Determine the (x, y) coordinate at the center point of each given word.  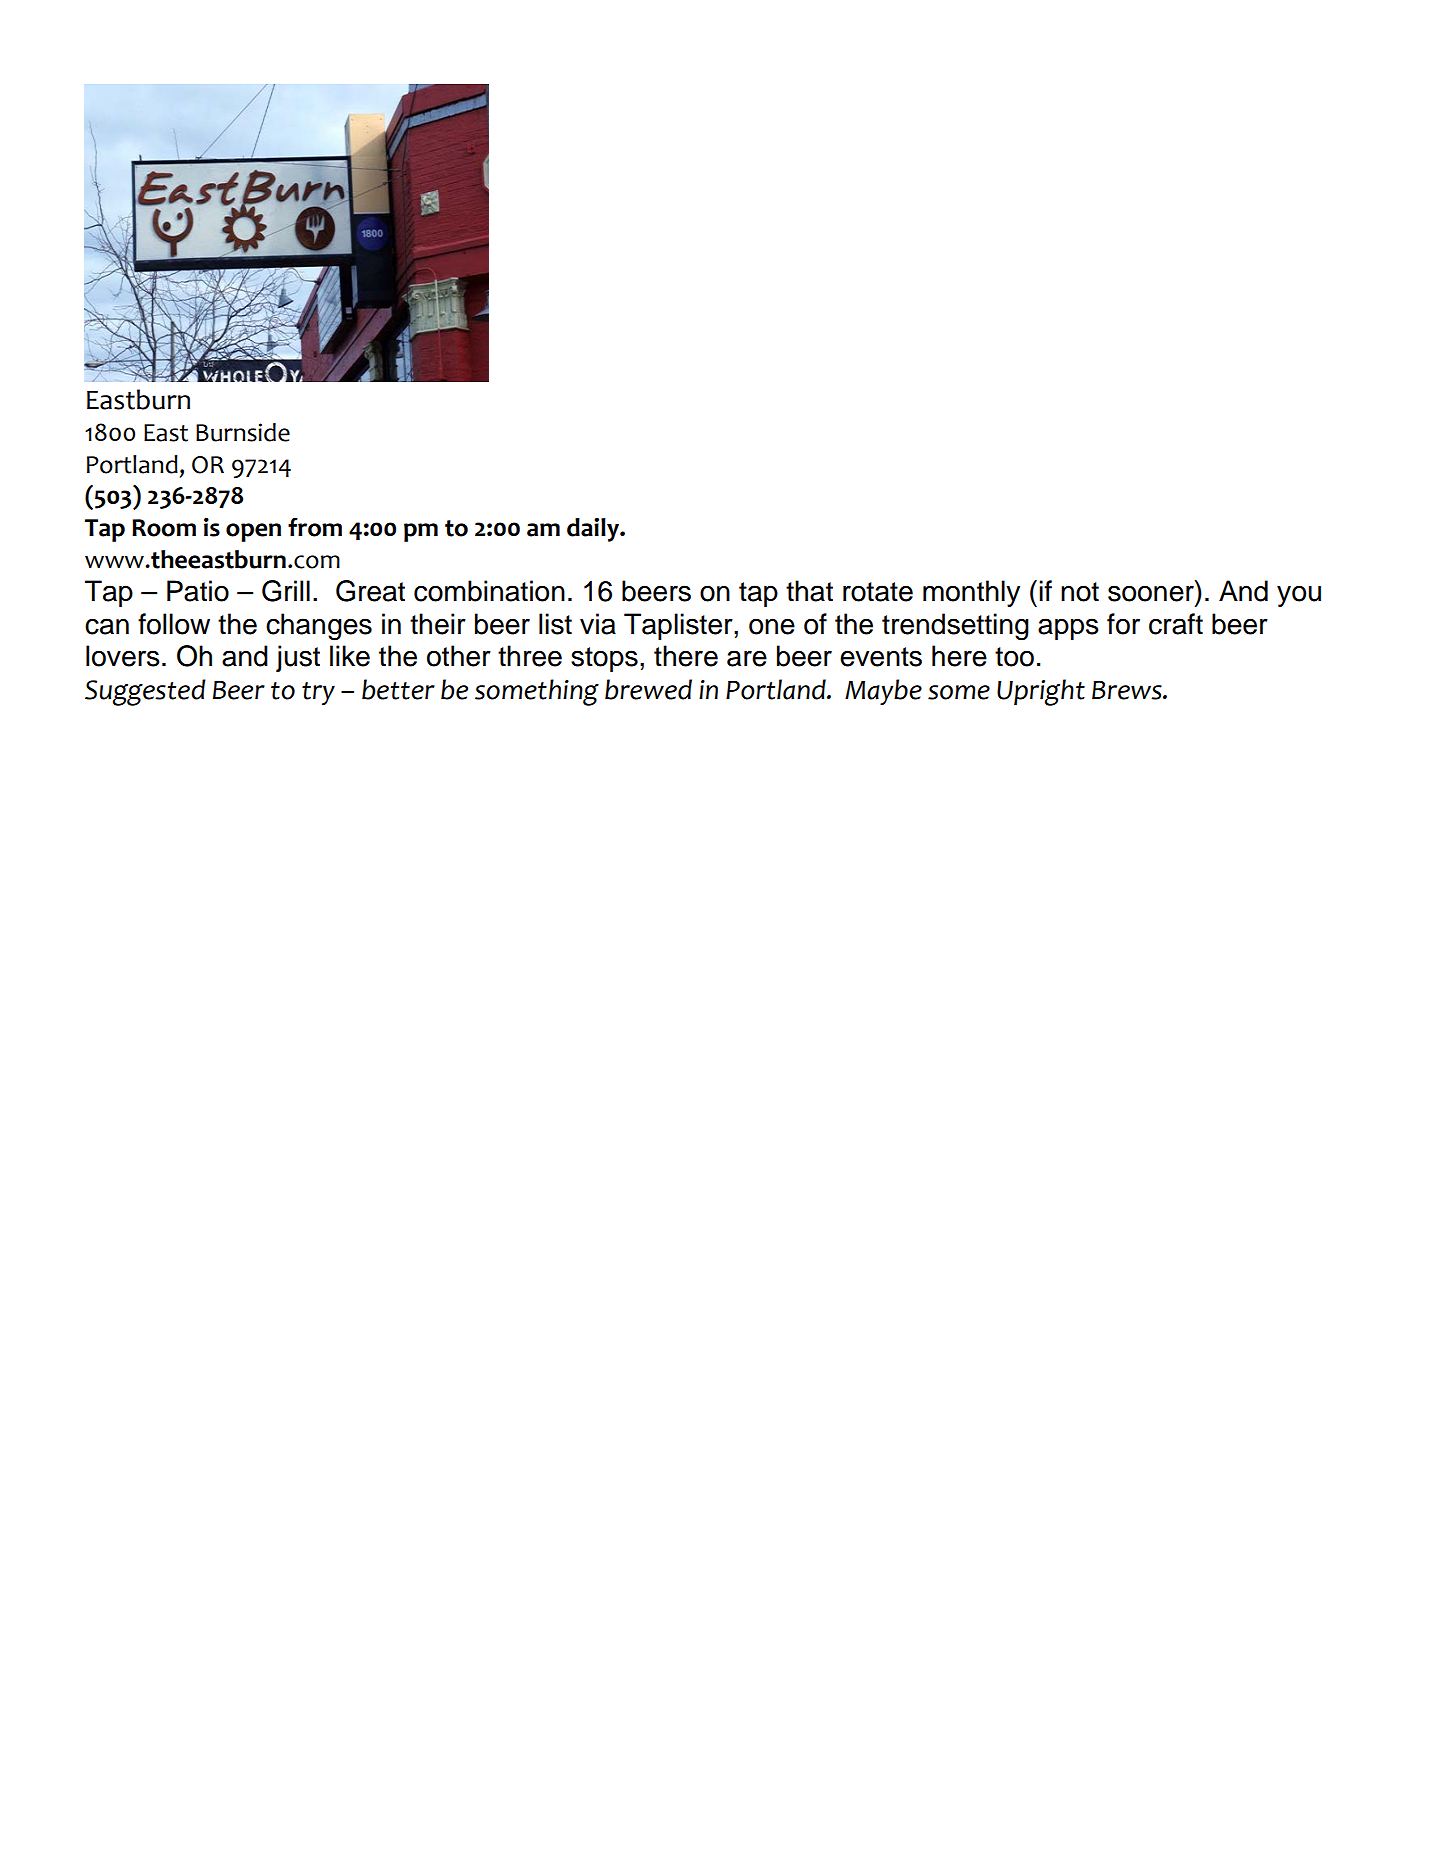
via (598, 624)
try (318, 693)
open (253, 532)
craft (1176, 624)
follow (174, 624)
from (315, 527)
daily (594, 530)
